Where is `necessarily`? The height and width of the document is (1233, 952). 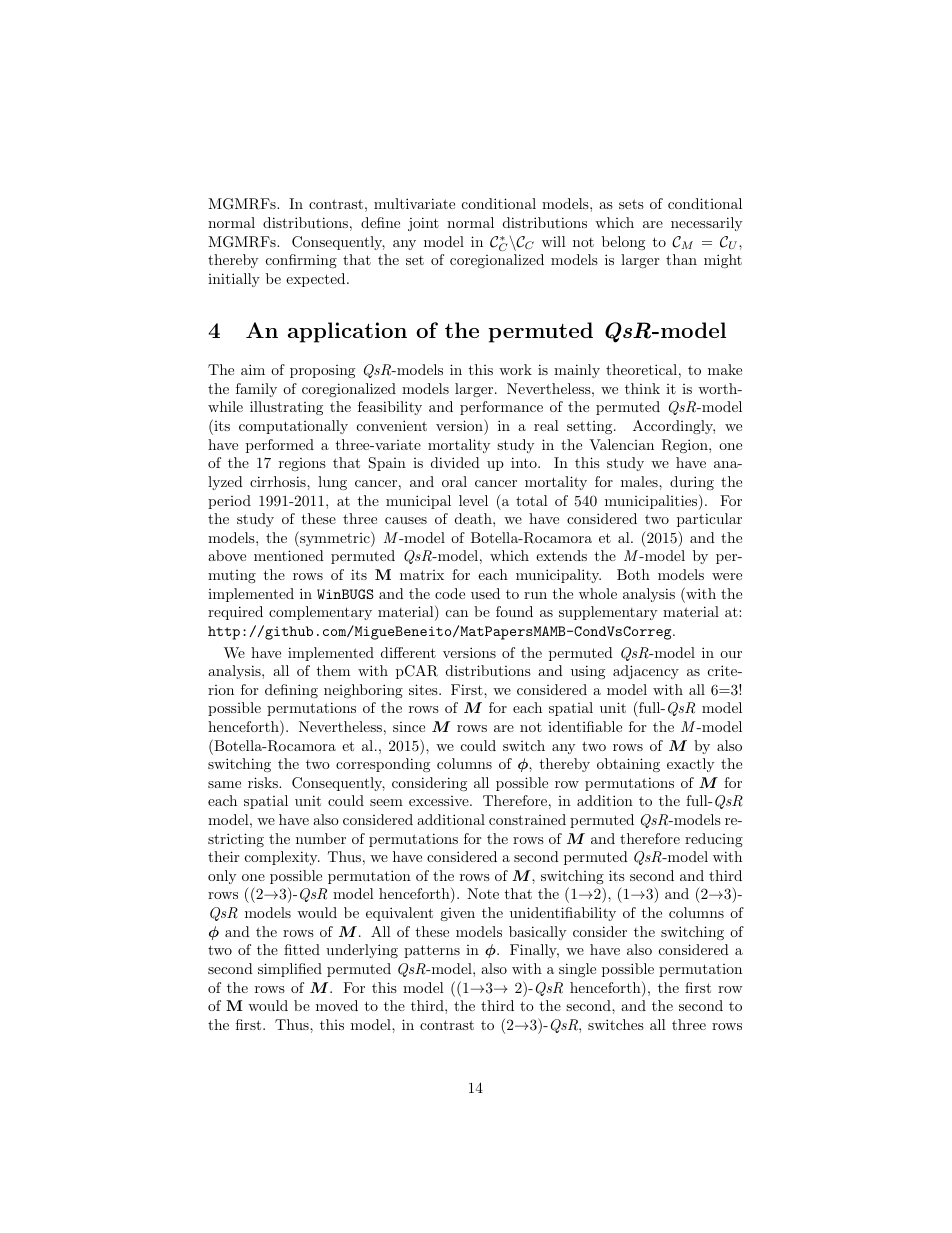
necessarily is located at coordinates (706, 224).
